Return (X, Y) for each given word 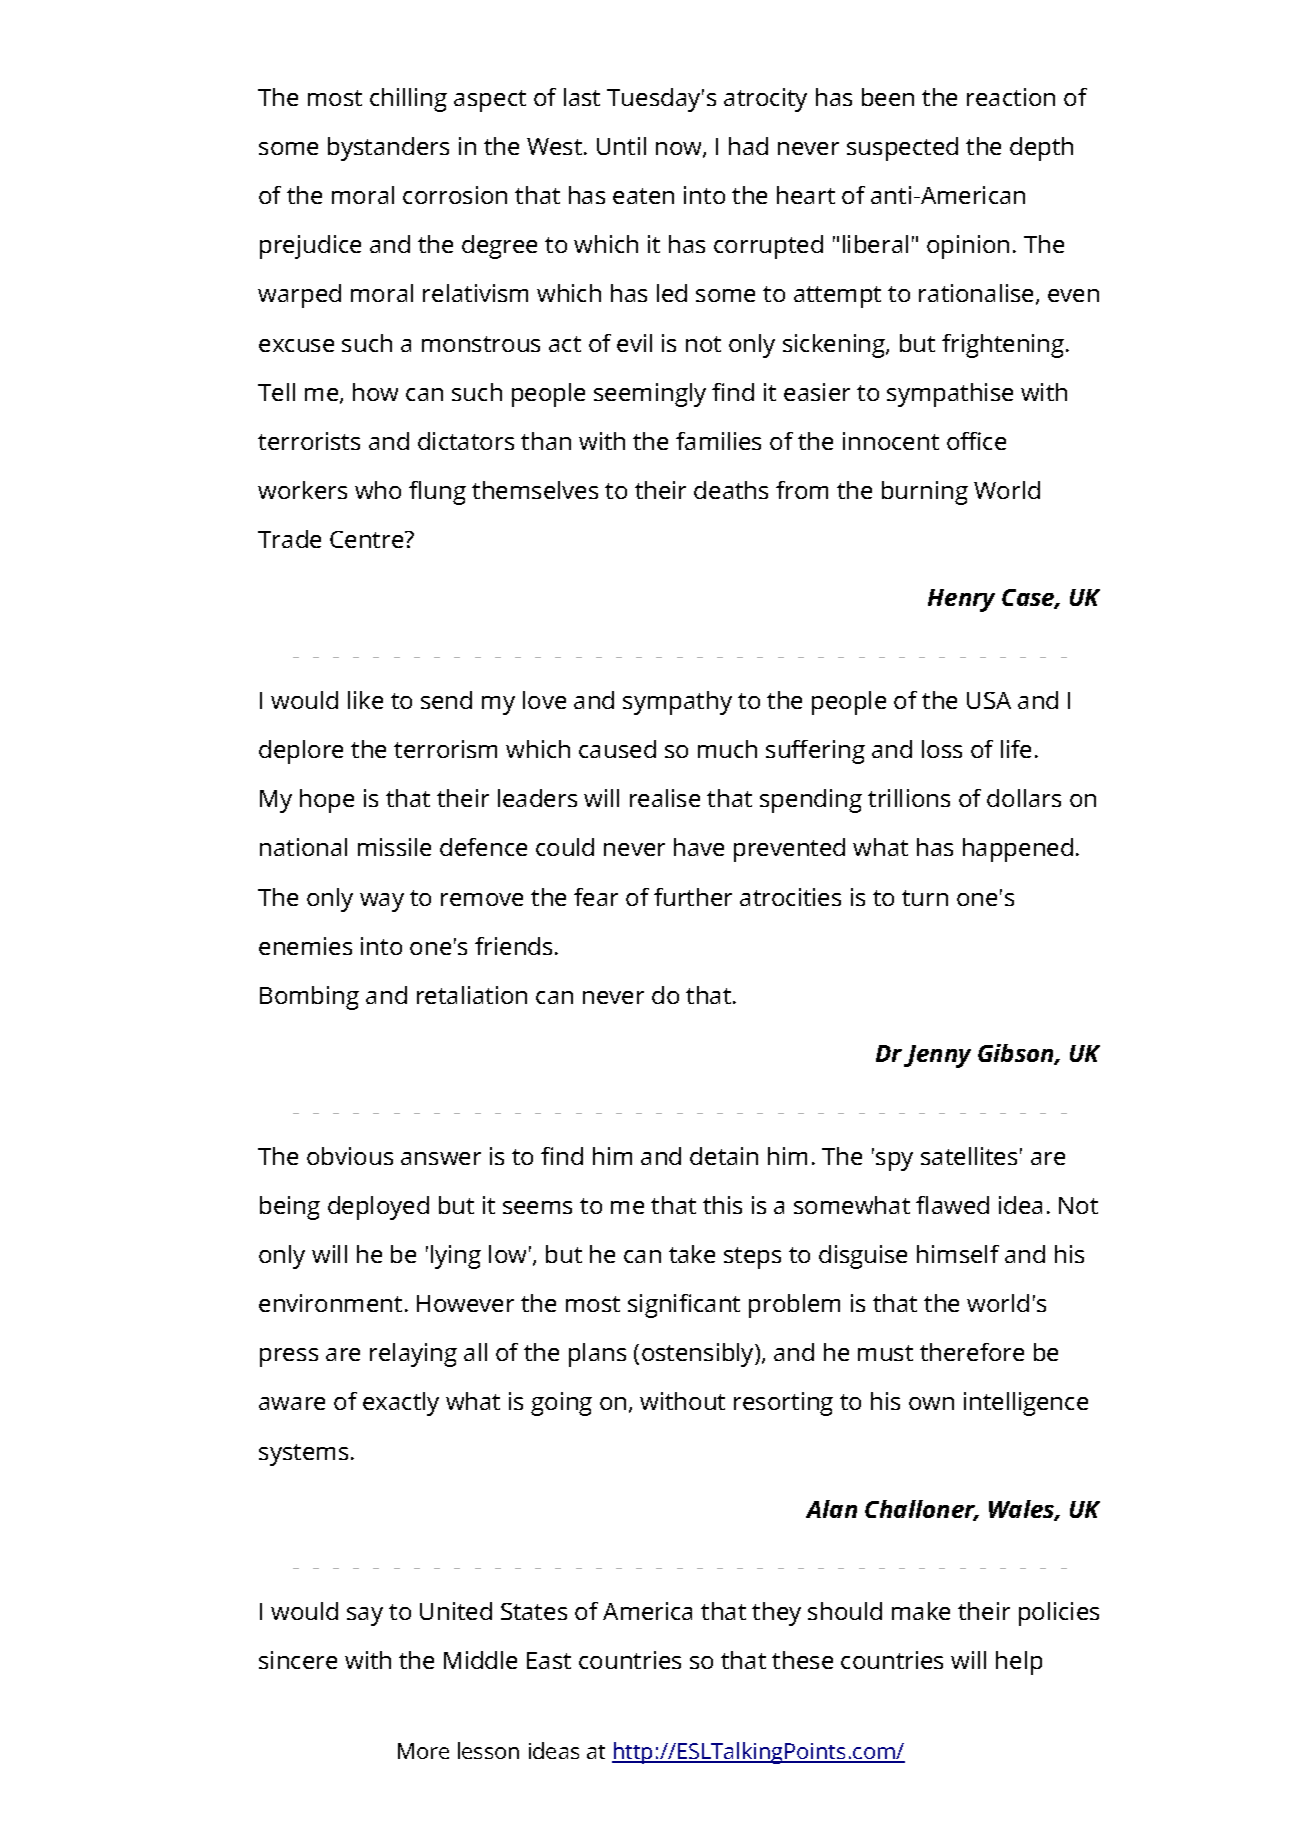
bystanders (388, 149)
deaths (731, 490)
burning (925, 493)
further (693, 897)
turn (925, 898)
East (549, 1660)
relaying (413, 1355)
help (1019, 1663)
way (382, 902)
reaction (1011, 97)
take (692, 1254)
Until (621, 146)
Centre (368, 539)
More (423, 1751)
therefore (972, 1352)
